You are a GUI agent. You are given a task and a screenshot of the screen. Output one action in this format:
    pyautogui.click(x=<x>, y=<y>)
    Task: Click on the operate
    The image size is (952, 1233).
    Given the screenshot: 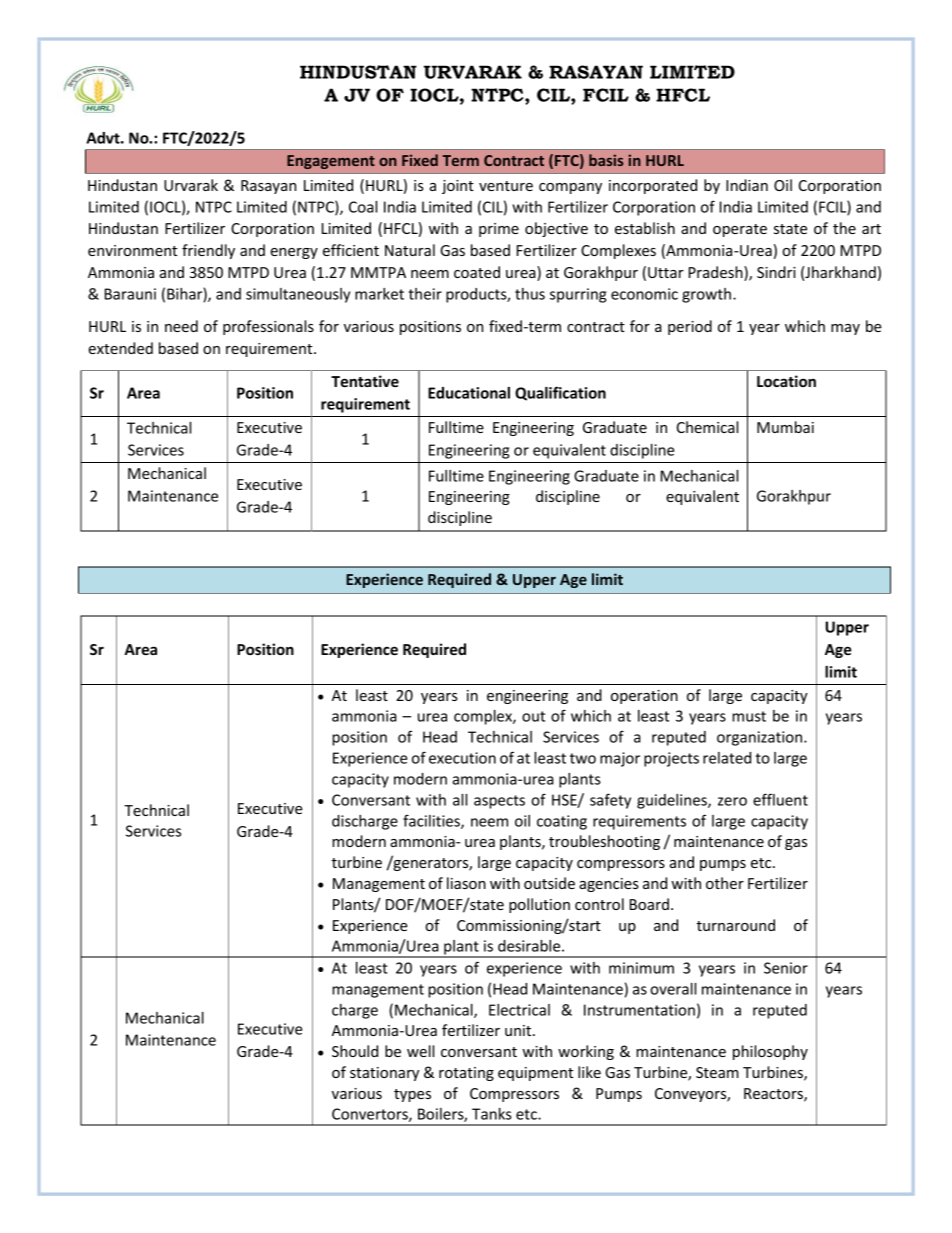 What is the action you would take?
    pyautogui.click(x=740, y=230)
